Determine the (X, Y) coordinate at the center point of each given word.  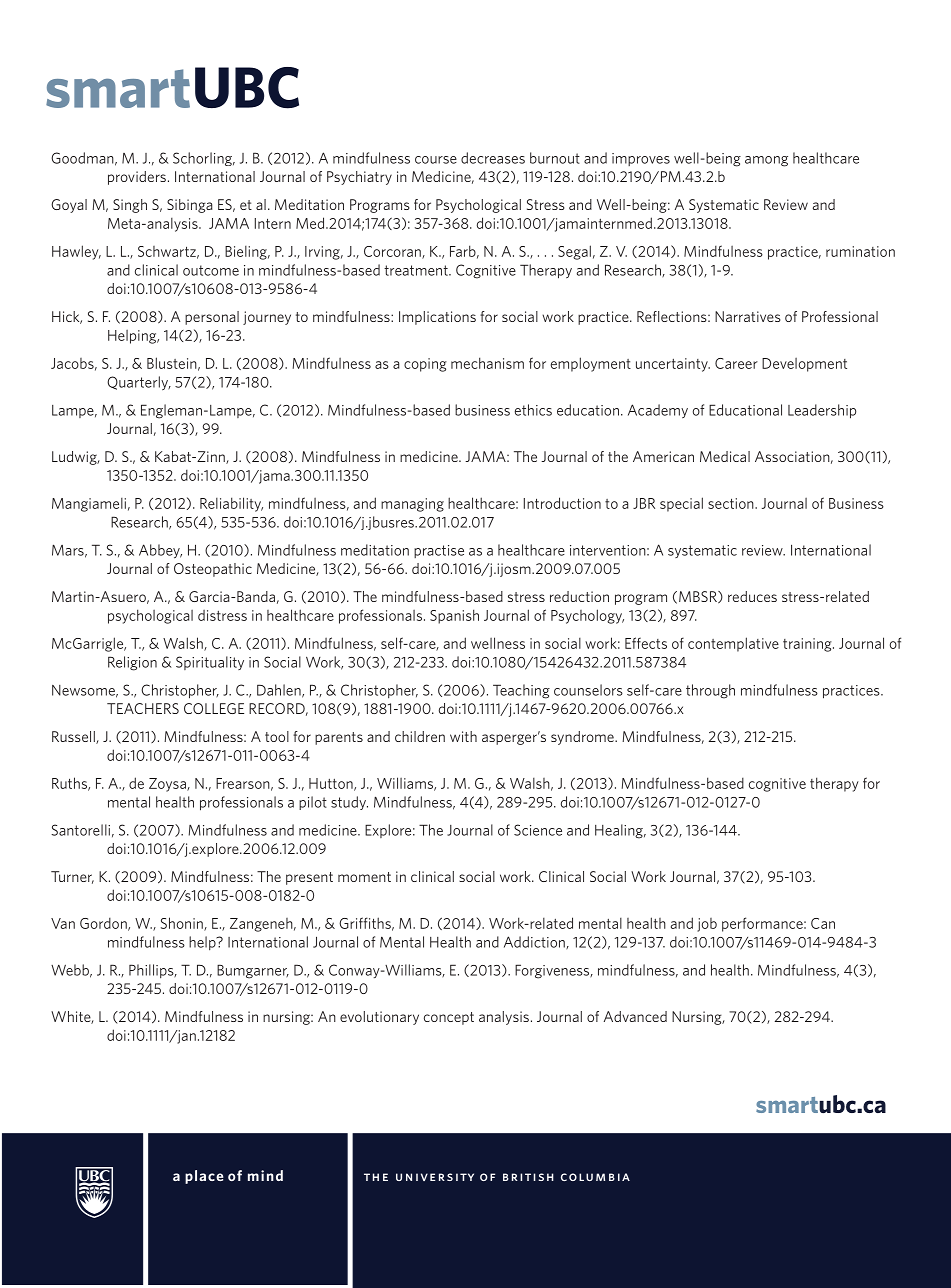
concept (449, 1018)
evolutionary (379, 1018)
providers (137, 178)
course (436, 160)
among (766, 161)
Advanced (635, 1016)
